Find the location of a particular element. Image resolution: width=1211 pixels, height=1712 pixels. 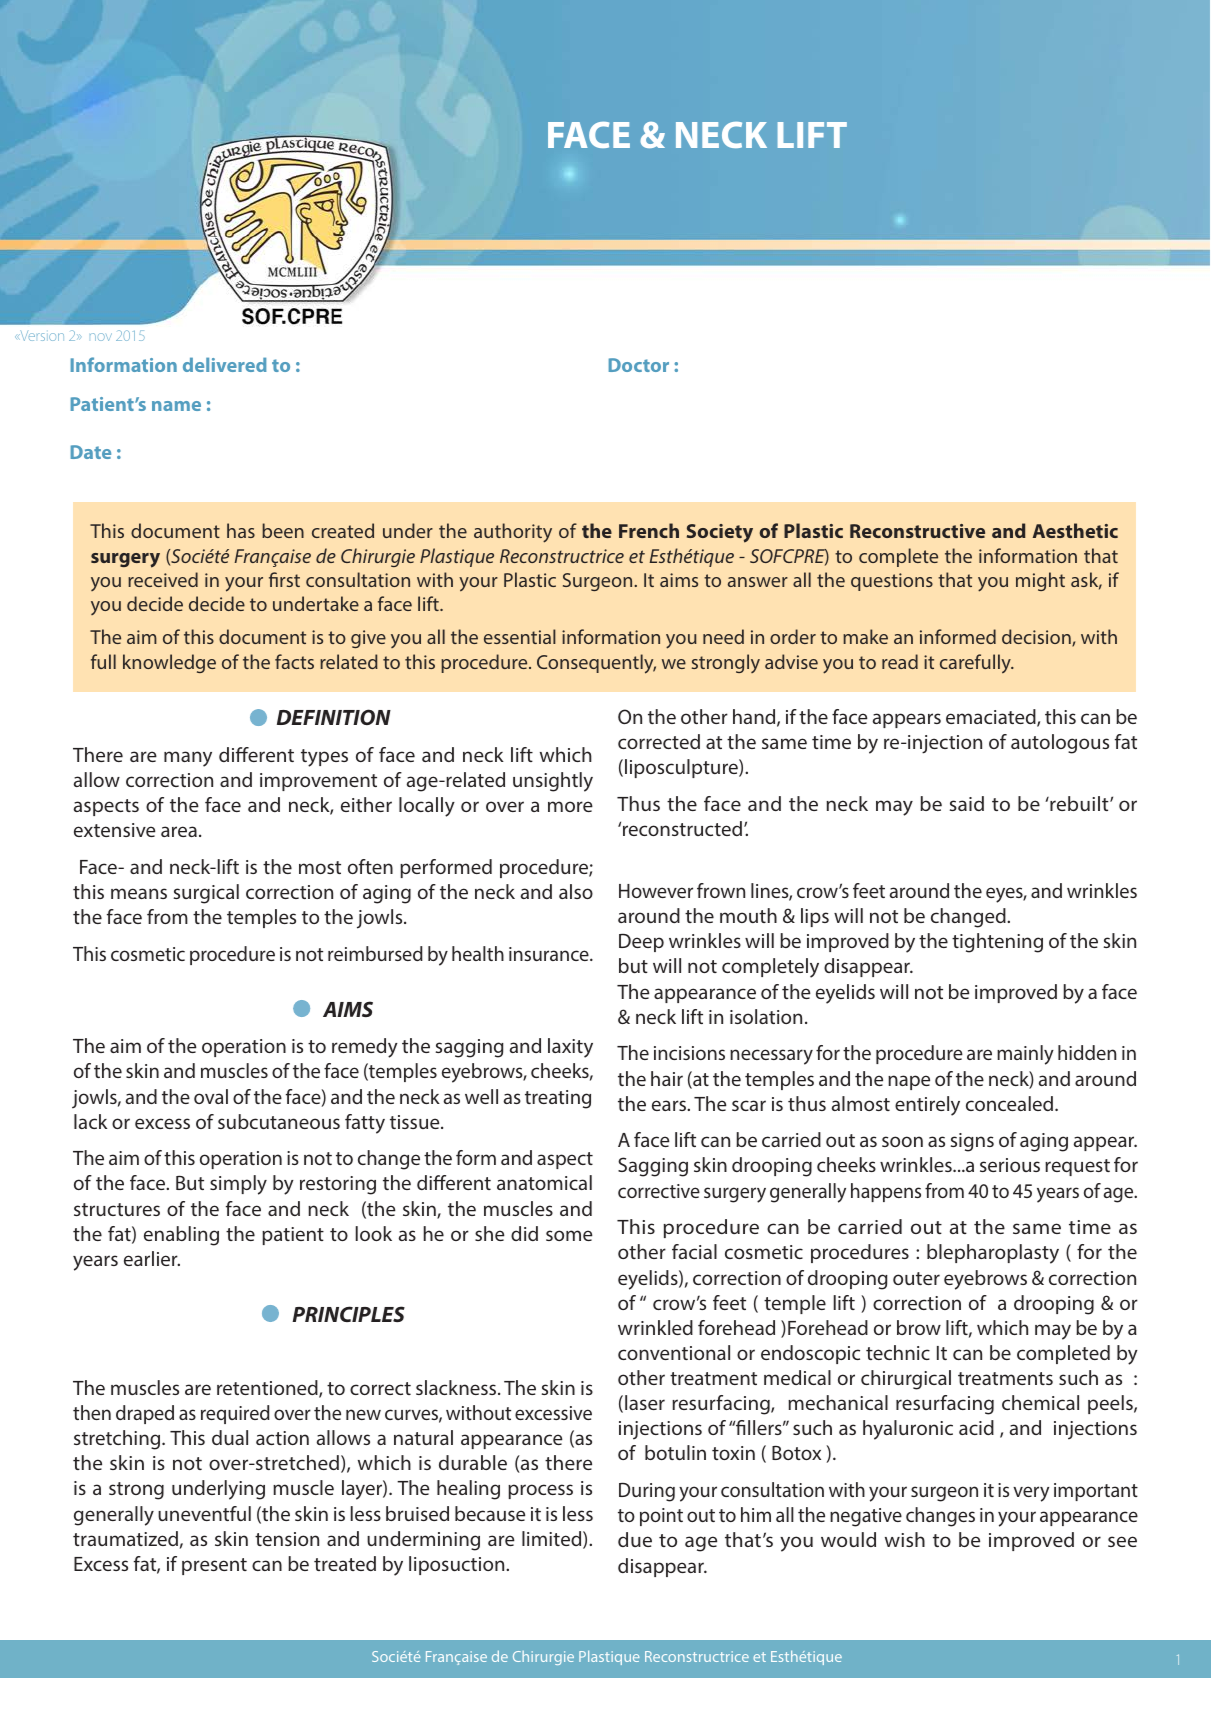

tightening is located at coordinates (997, 943).
